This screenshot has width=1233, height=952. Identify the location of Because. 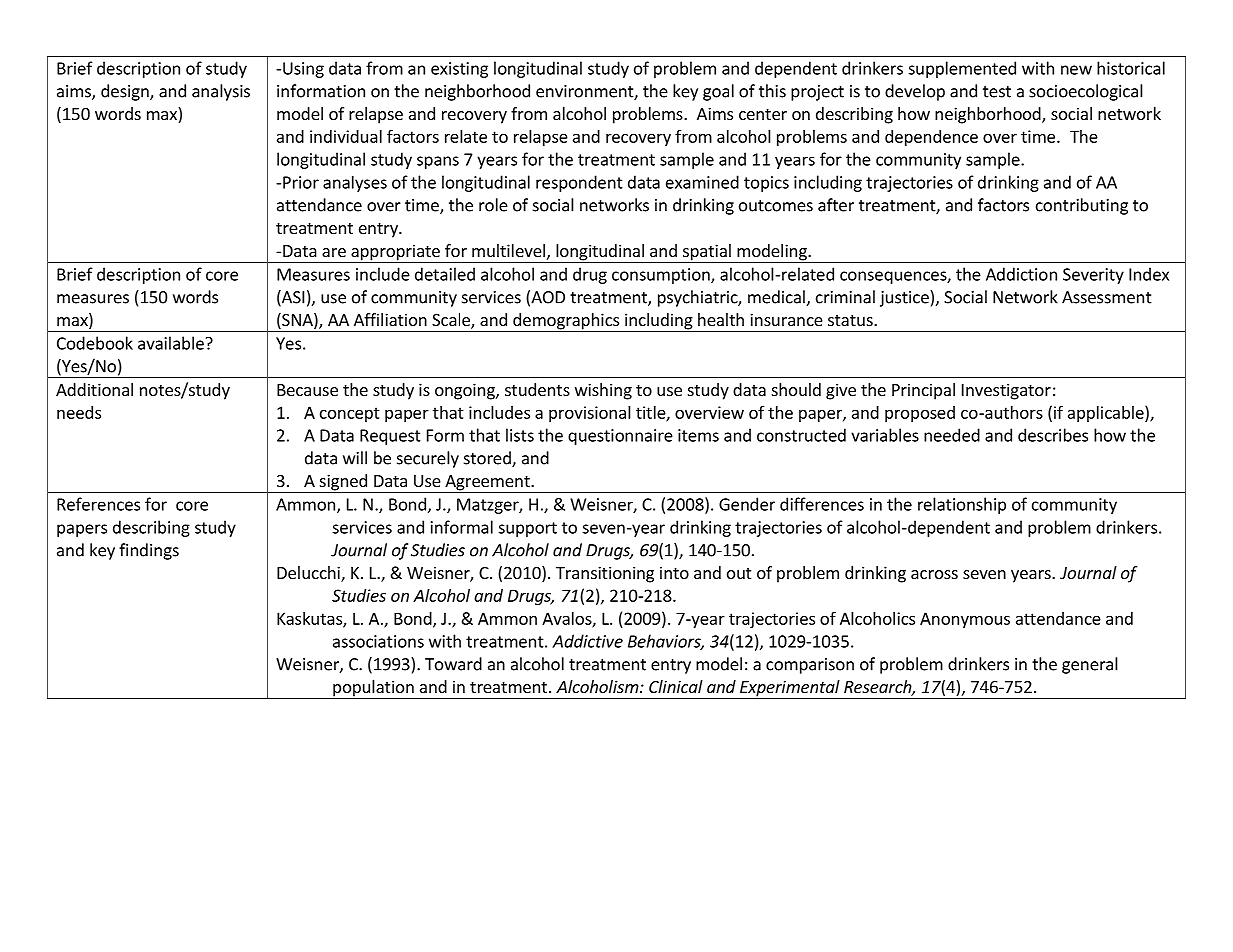
(307, 390).
